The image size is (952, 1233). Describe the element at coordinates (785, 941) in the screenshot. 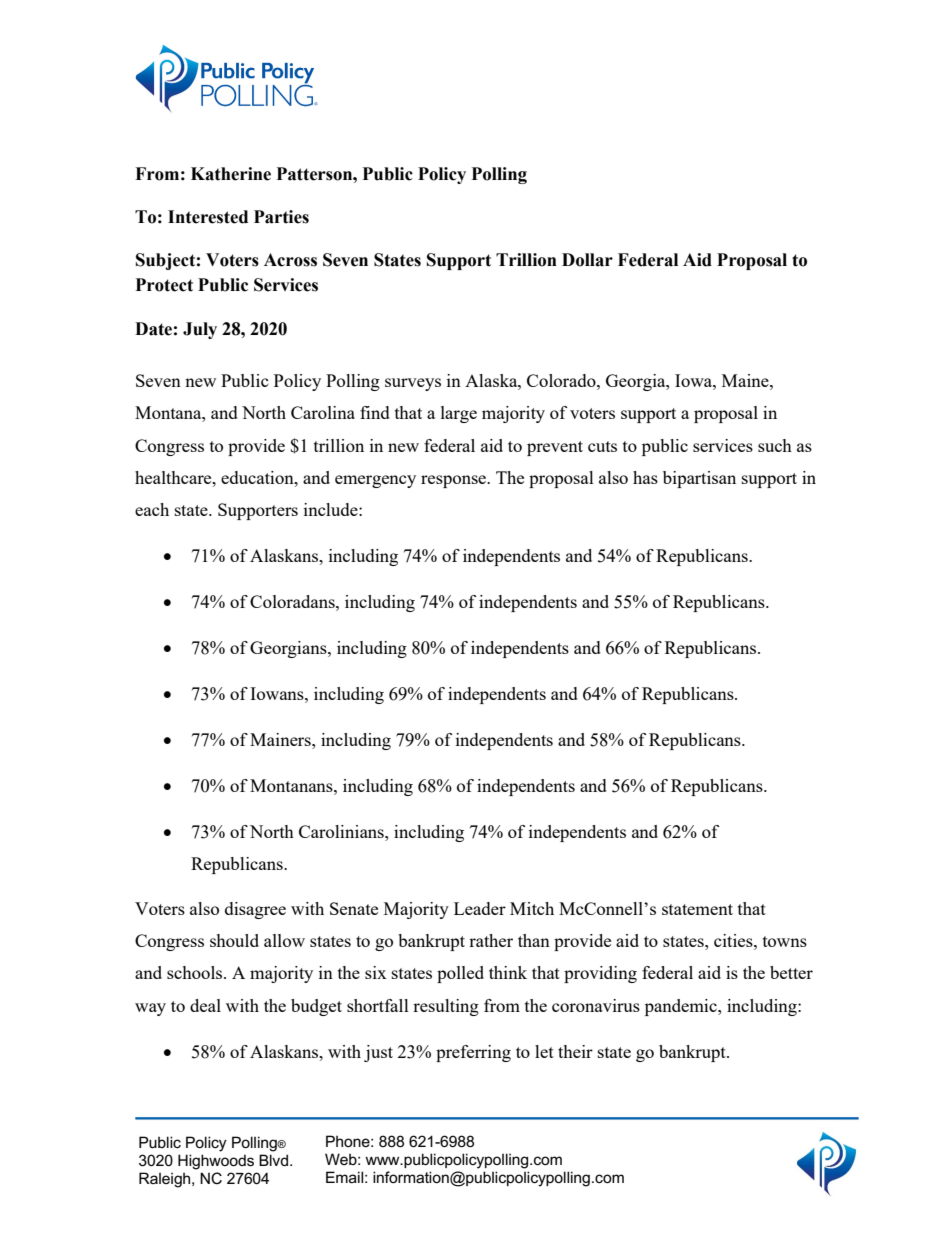

I see `towns` at that location.
